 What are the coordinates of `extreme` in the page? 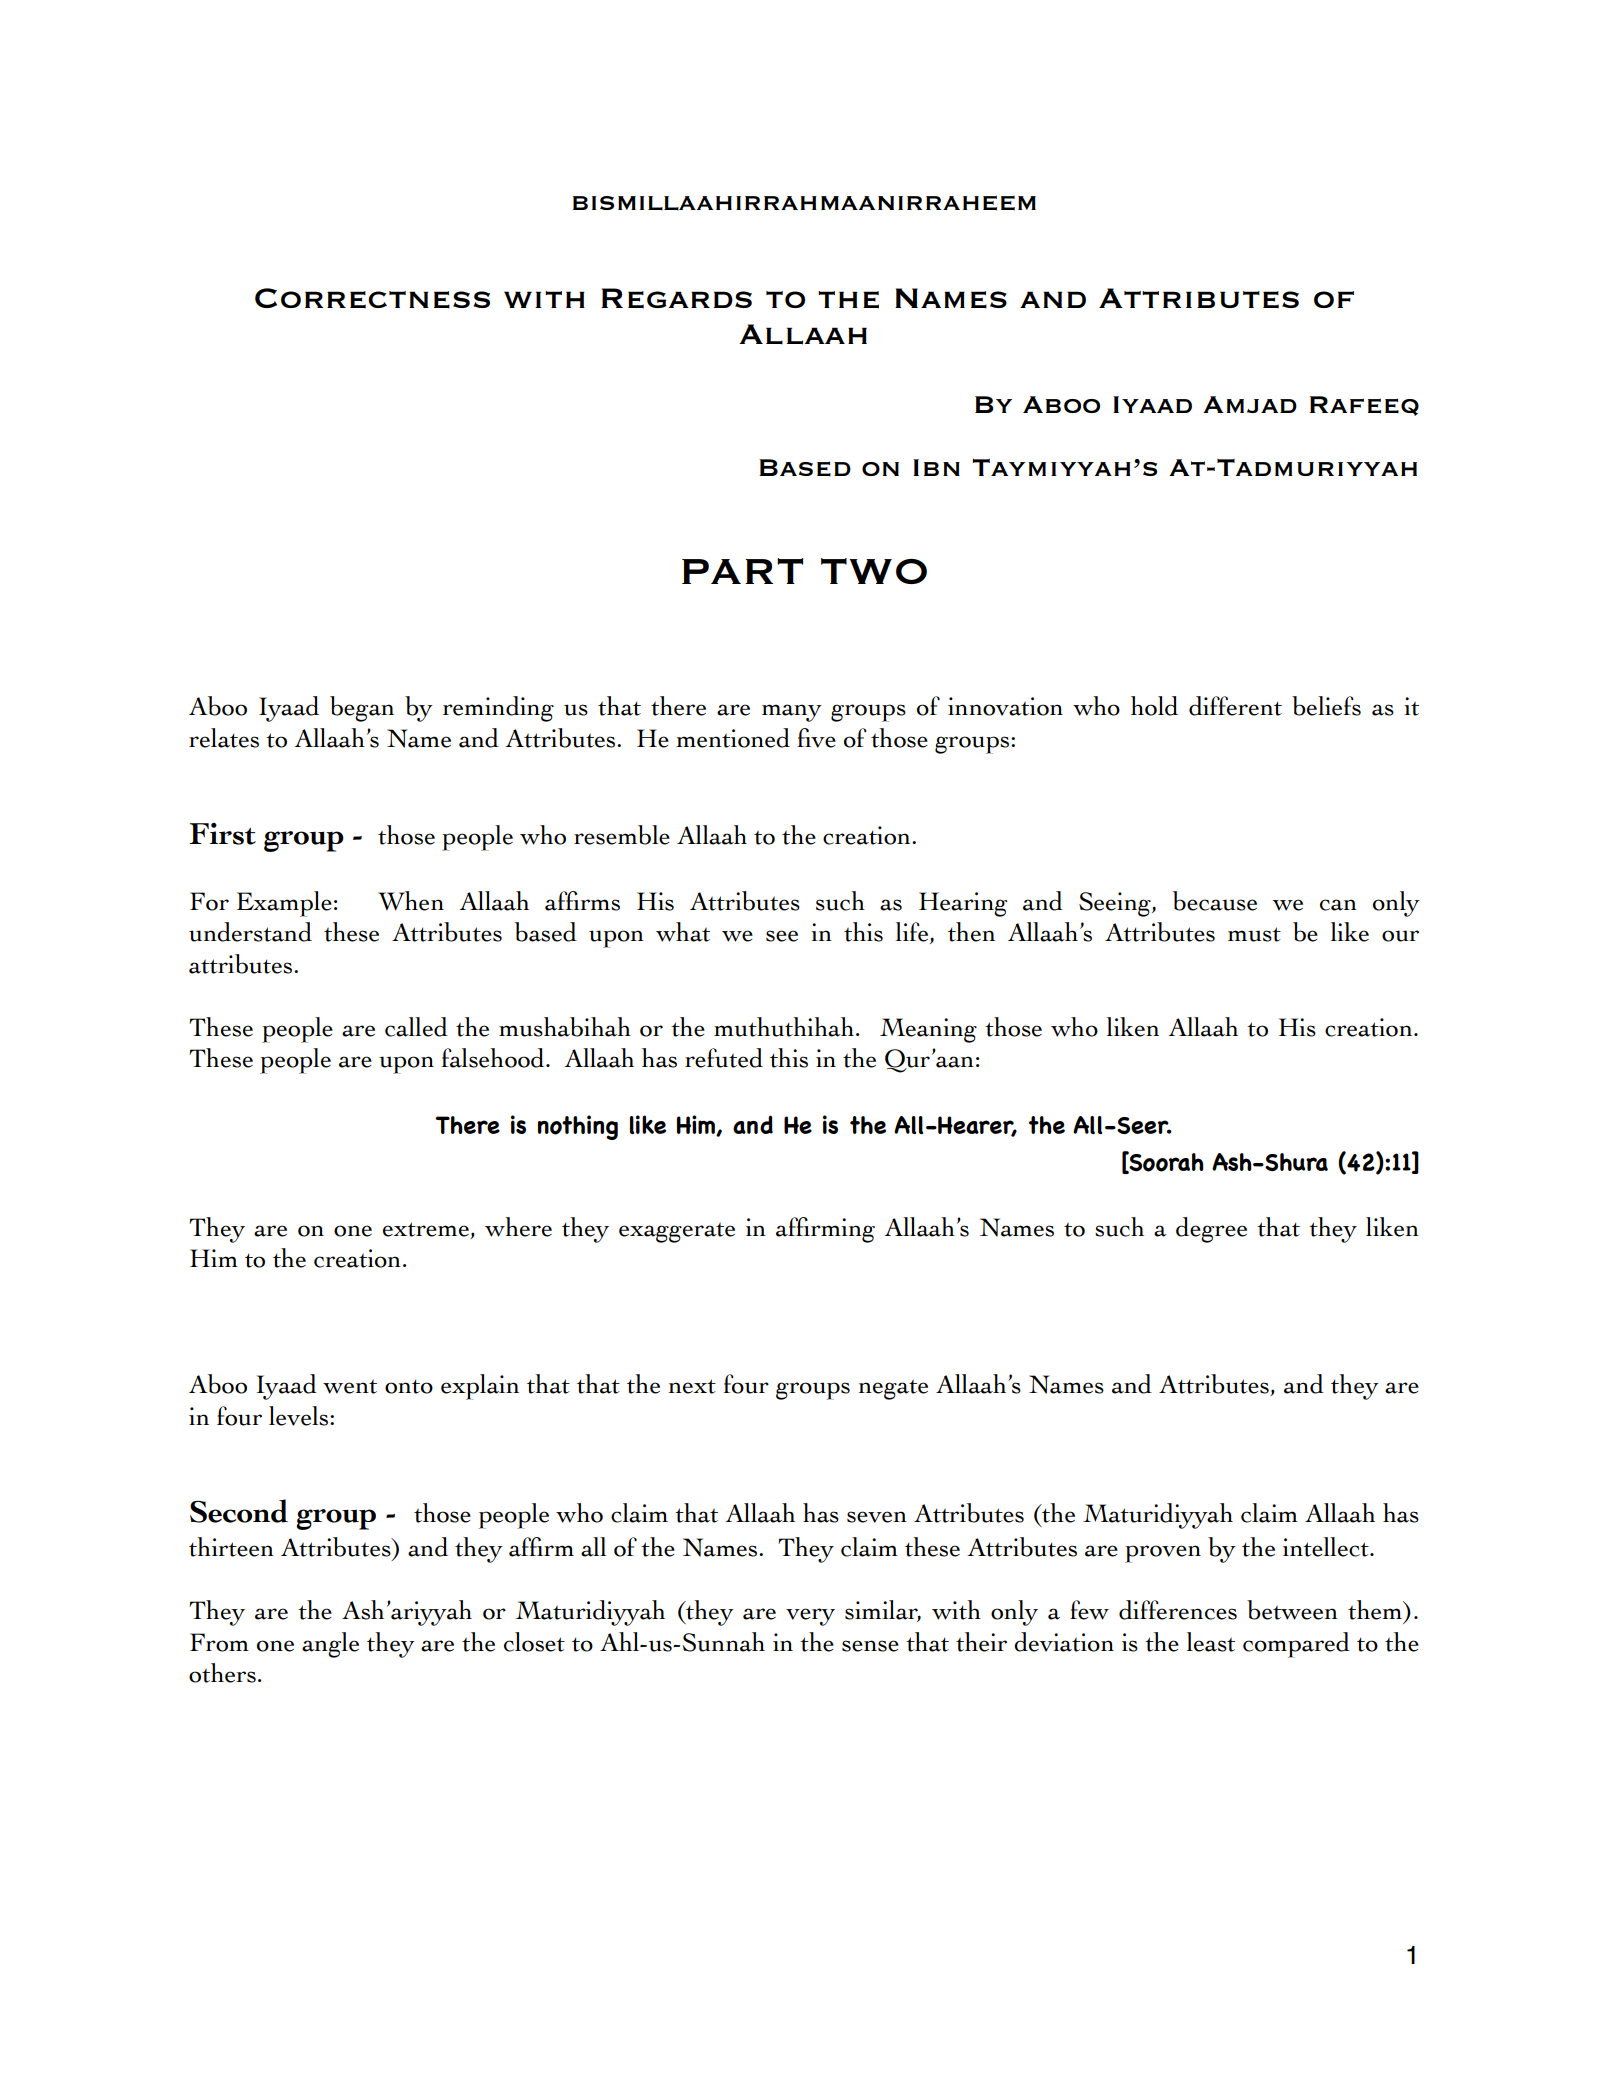 It's located at (426, 1229).
